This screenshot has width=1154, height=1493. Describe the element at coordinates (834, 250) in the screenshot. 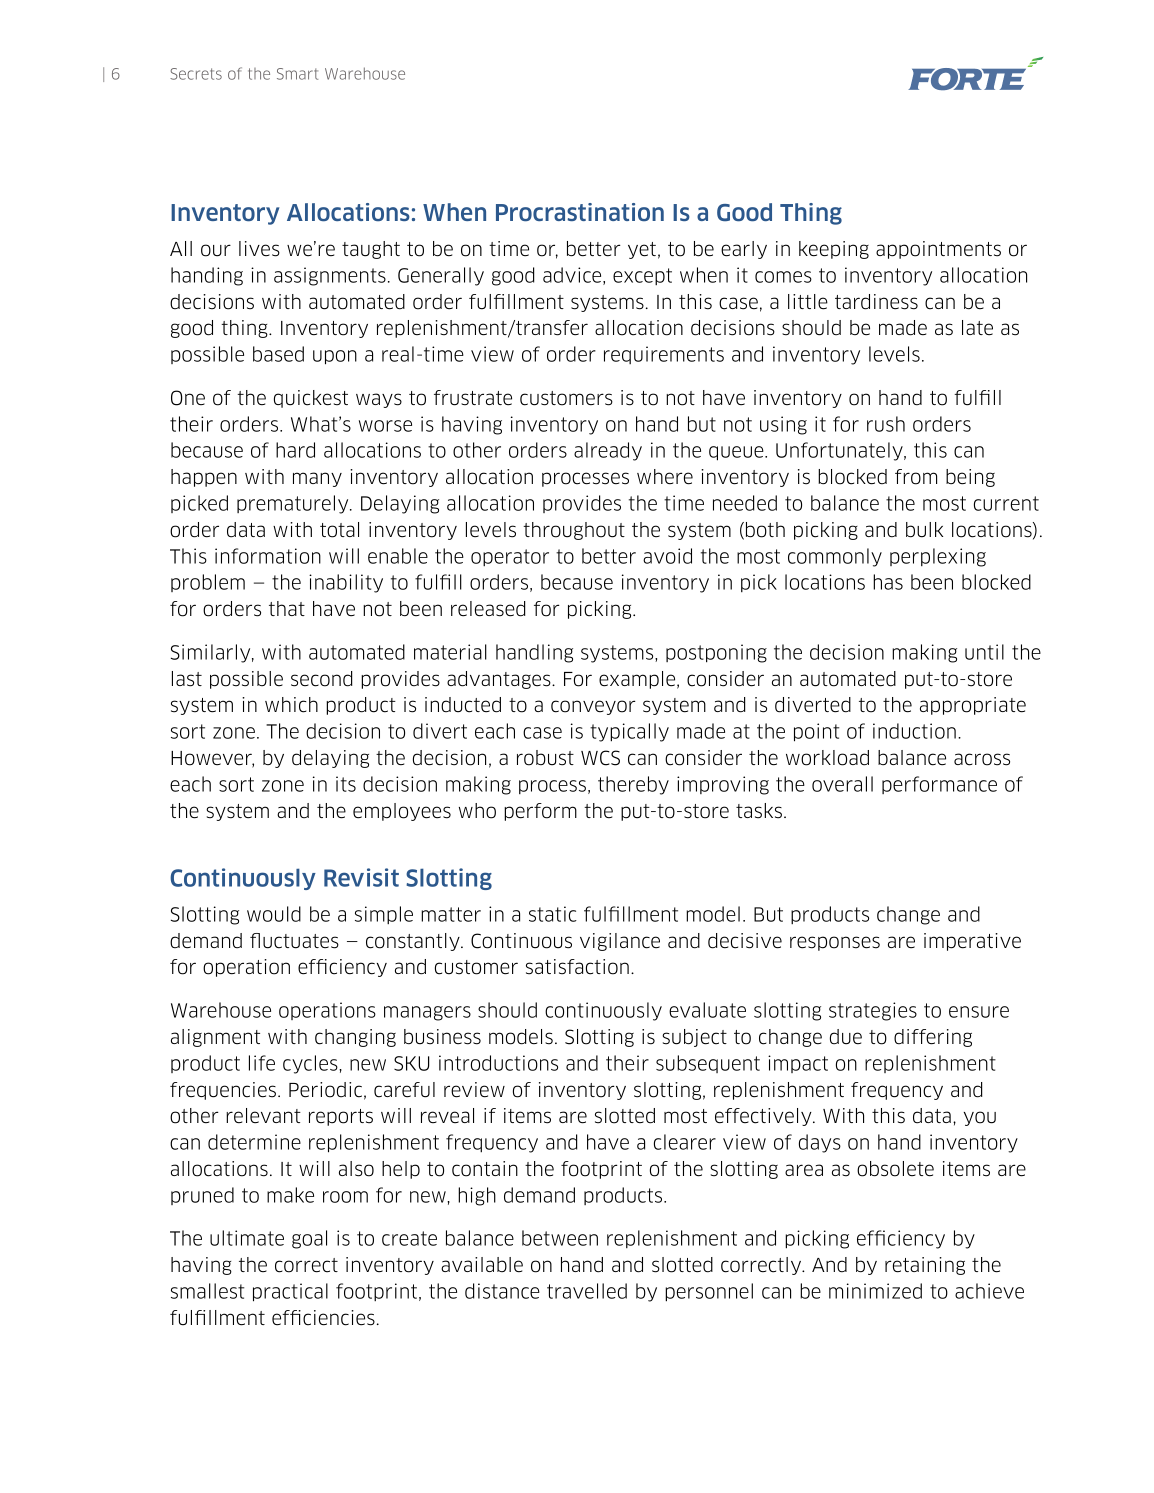

I see `keeping` at that location.
